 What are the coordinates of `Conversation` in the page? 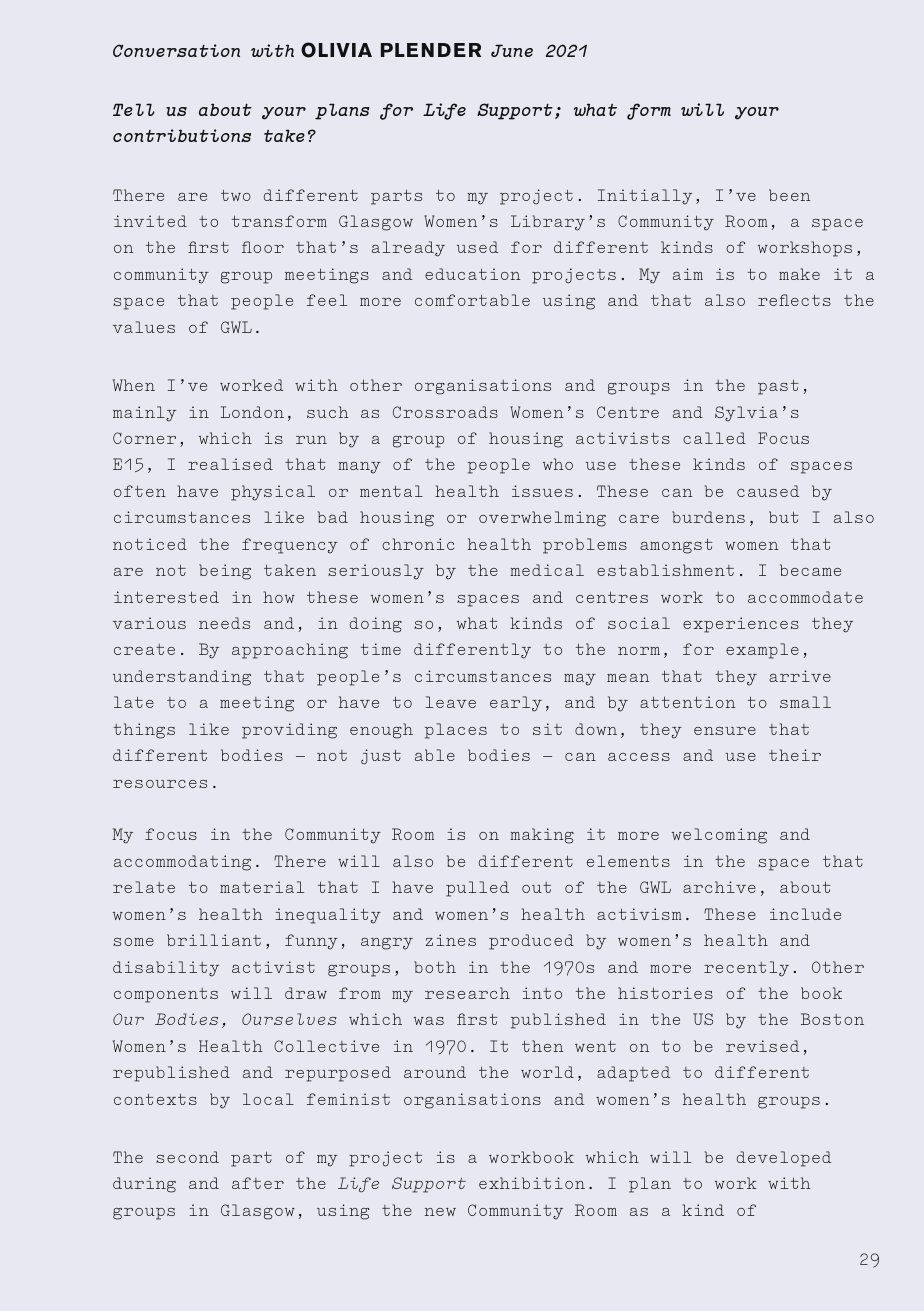 It's located at (176, 50).
